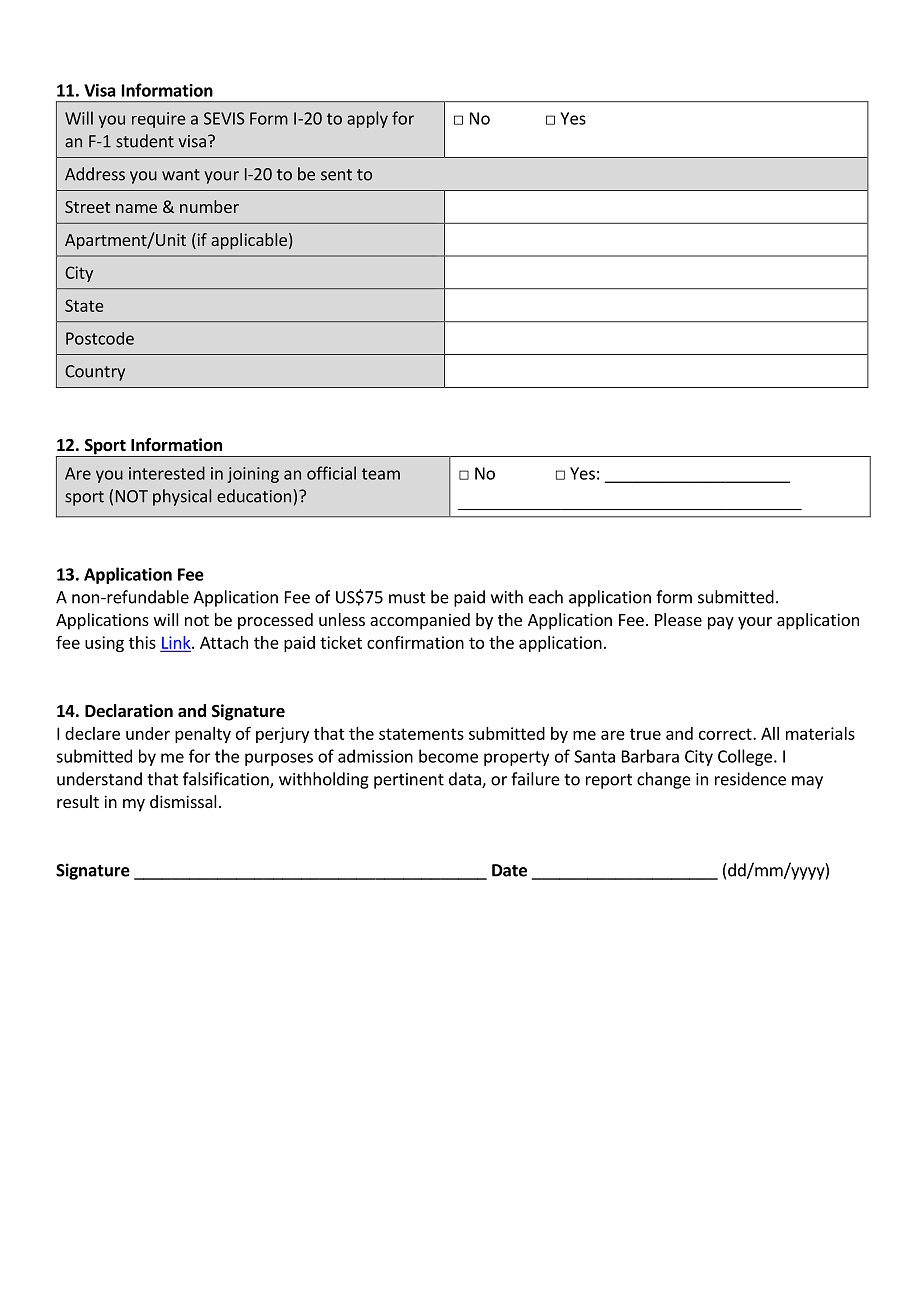  What do you see at coordinates (367, 119) in the document?
I see `apply` at bounding box center [367, 119].
